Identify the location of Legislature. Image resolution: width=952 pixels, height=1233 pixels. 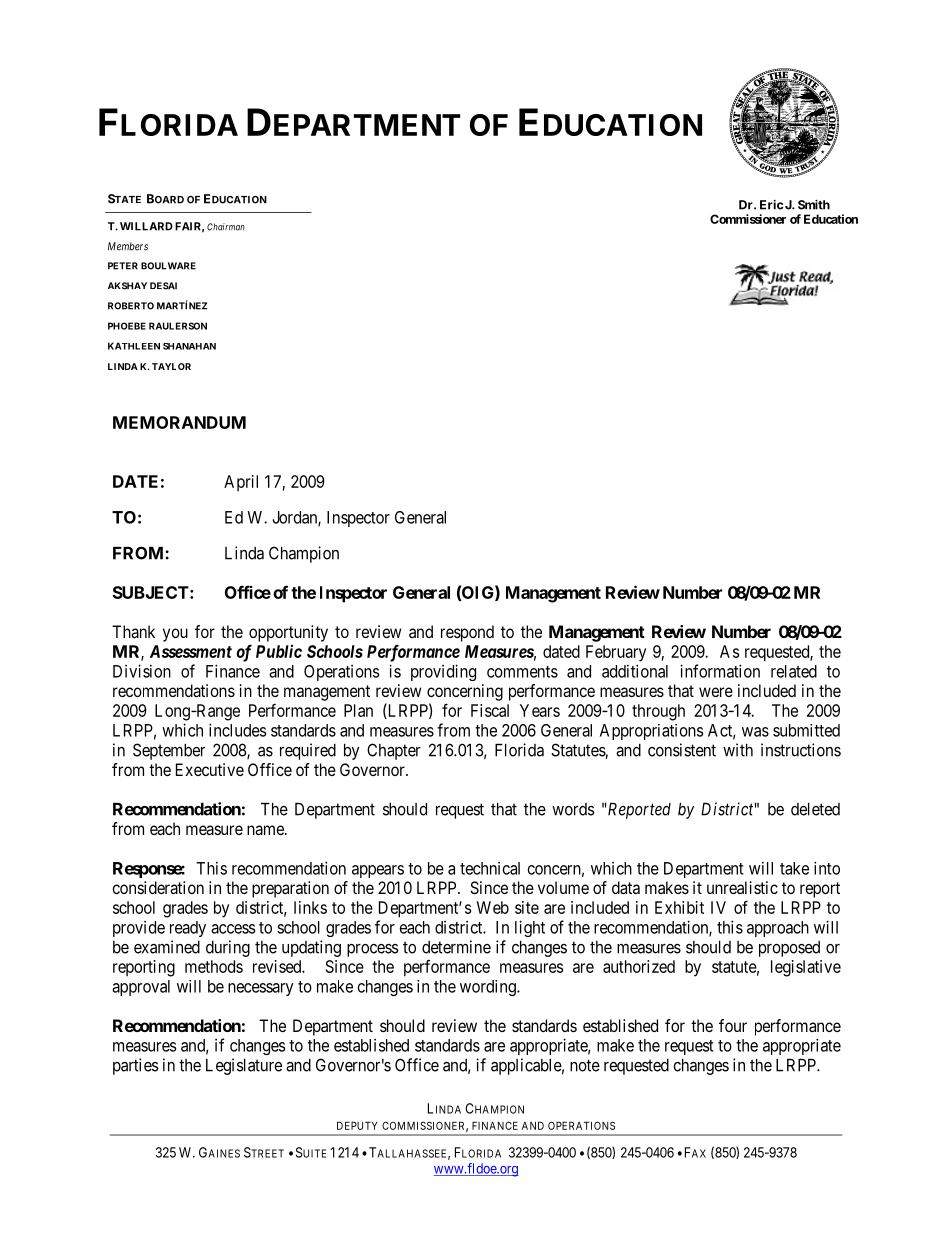
(244, 1066).
